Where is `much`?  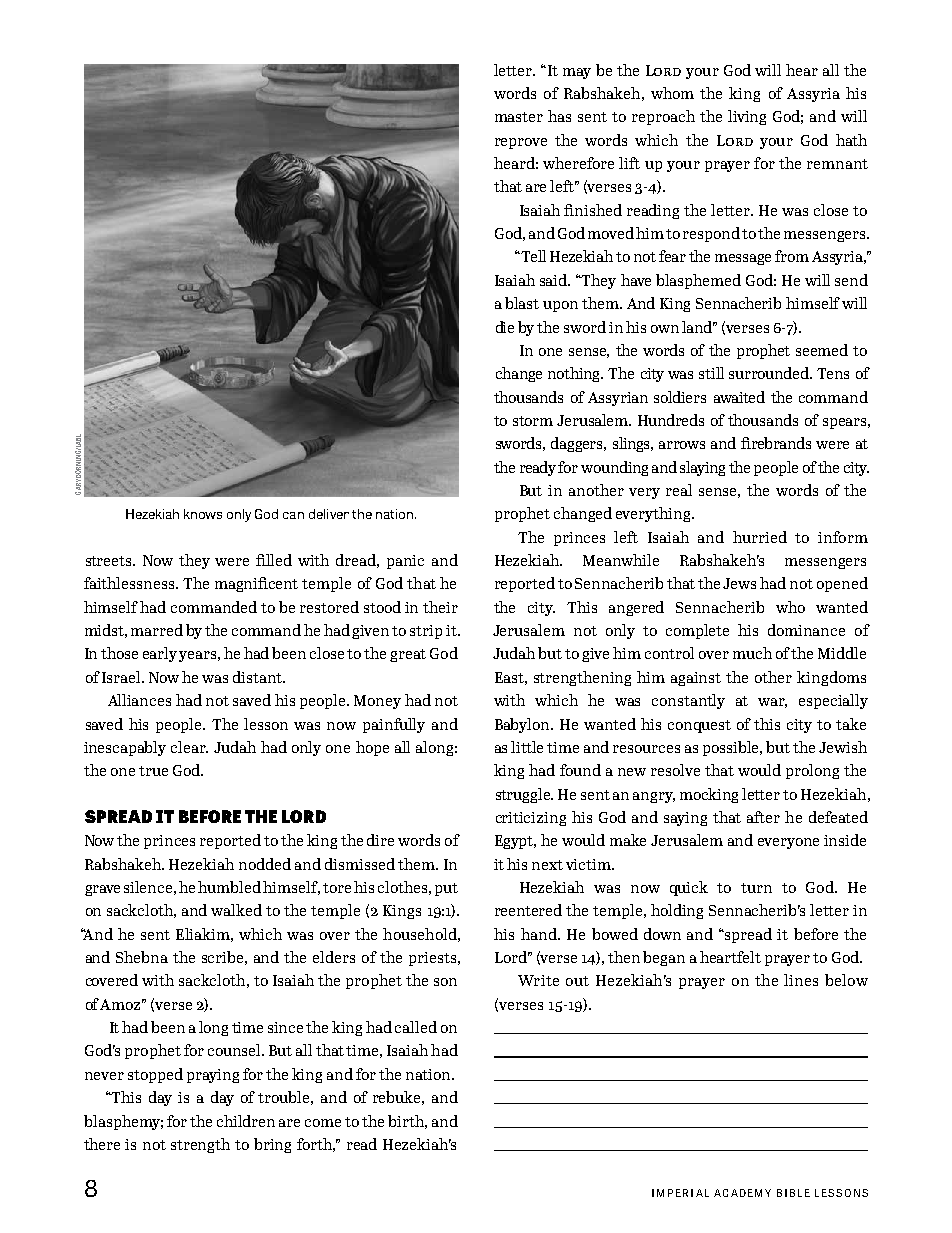 much is located at coordinates (752, 653).
